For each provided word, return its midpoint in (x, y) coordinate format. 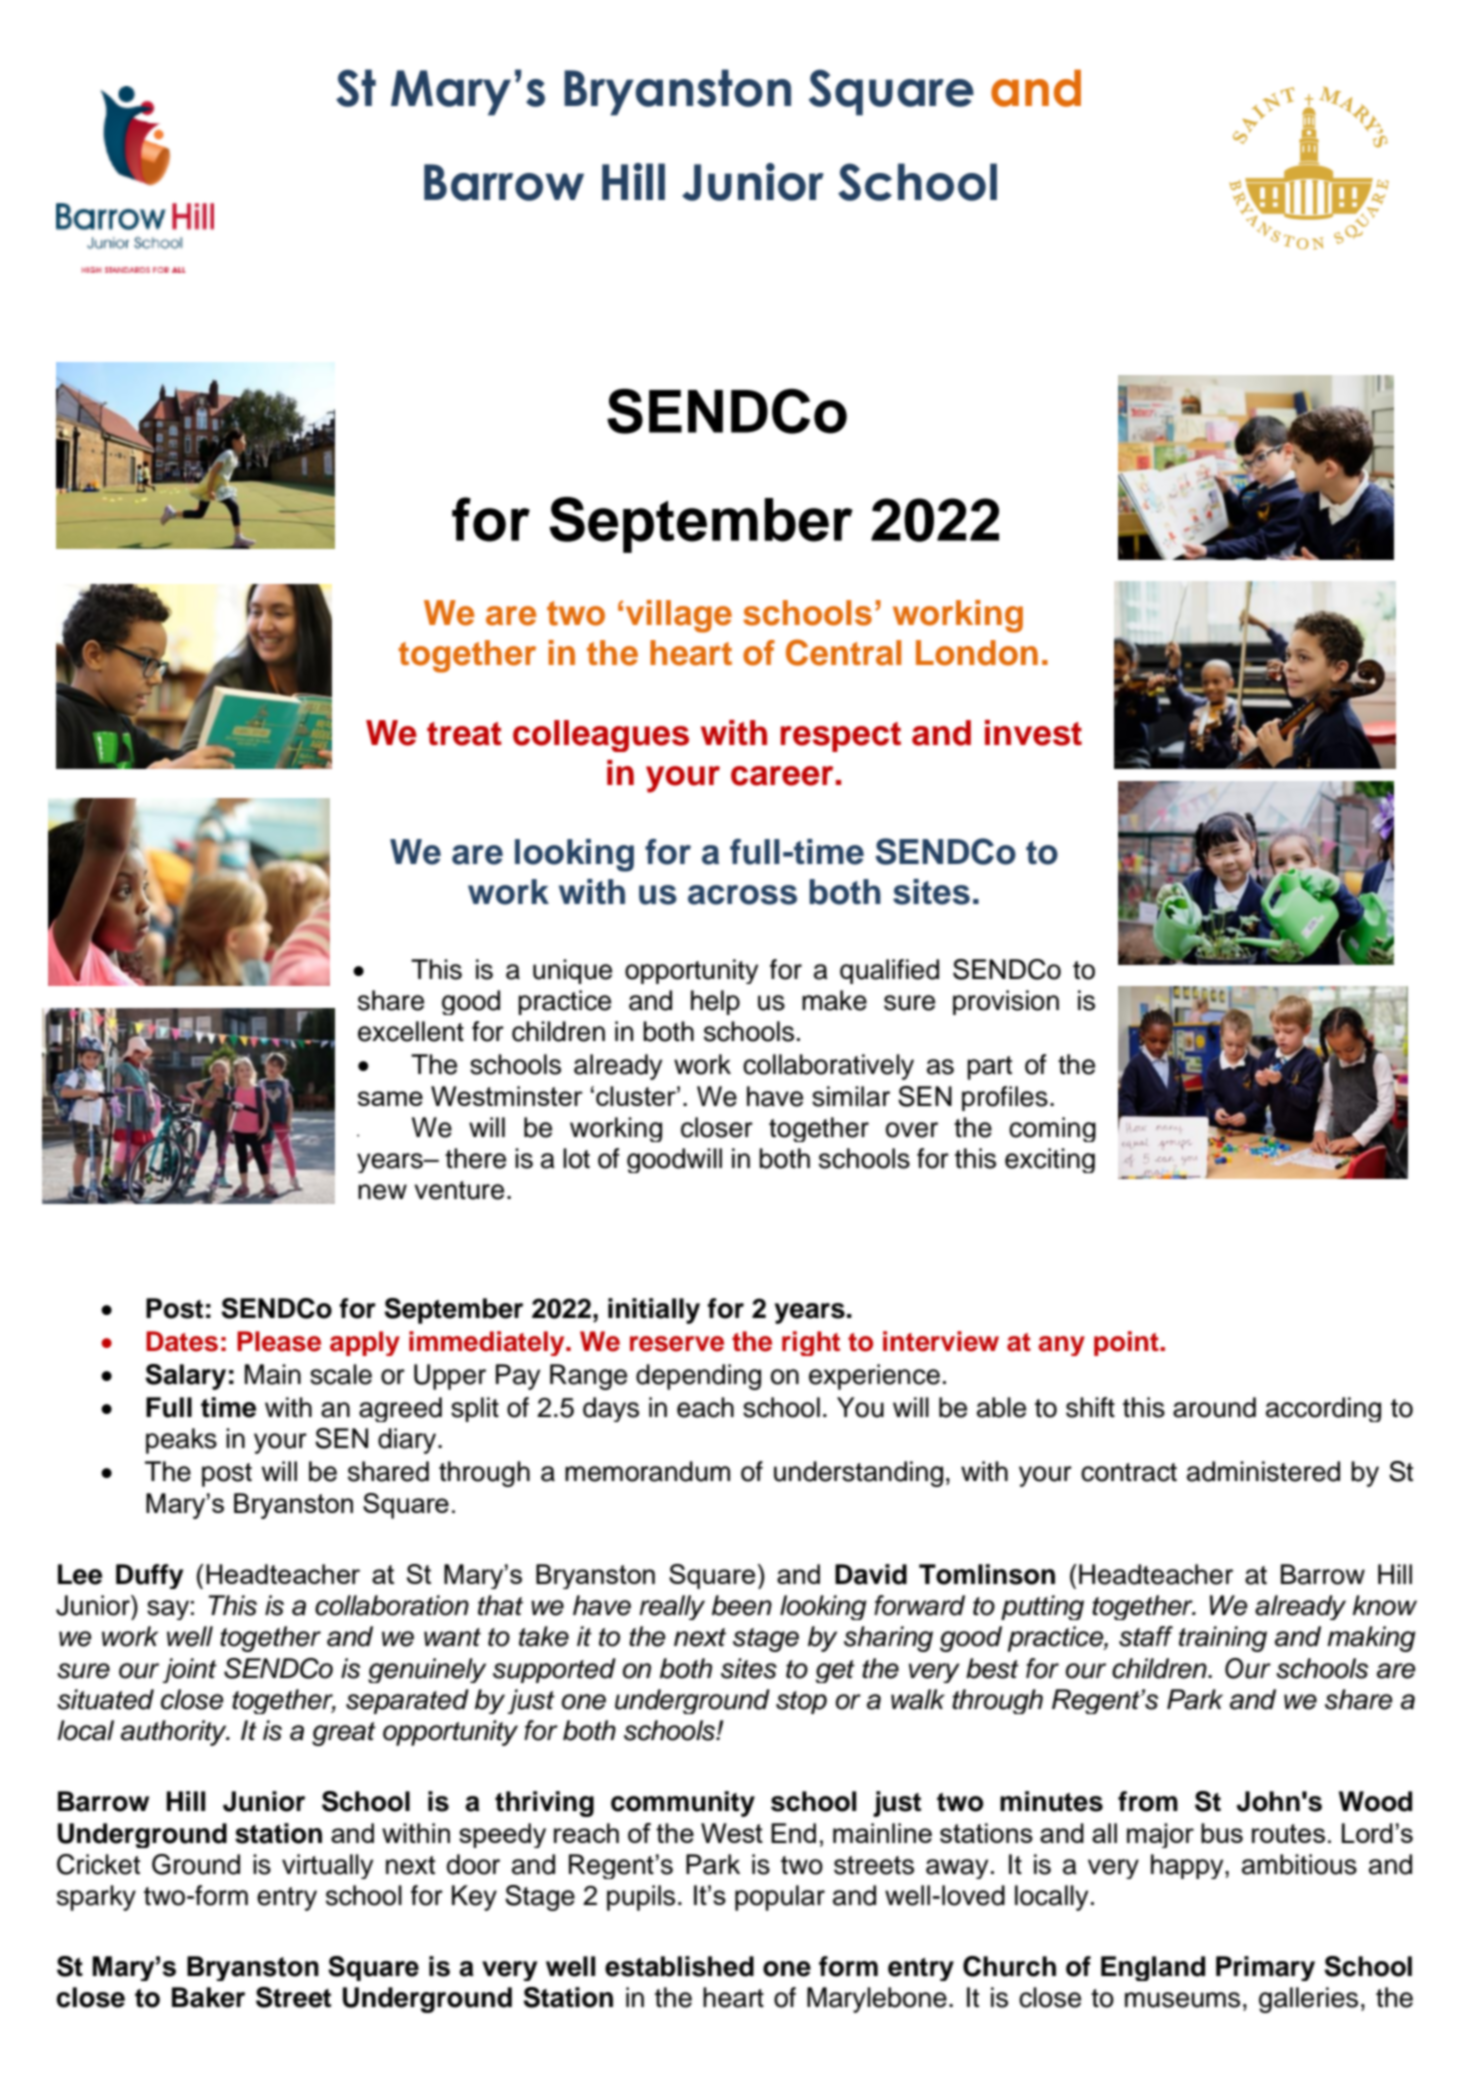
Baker (208, 1997)
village (679, 616)
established (679, 1966)
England (1153, 1968)
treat (464, 734)
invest (1033, 733)
